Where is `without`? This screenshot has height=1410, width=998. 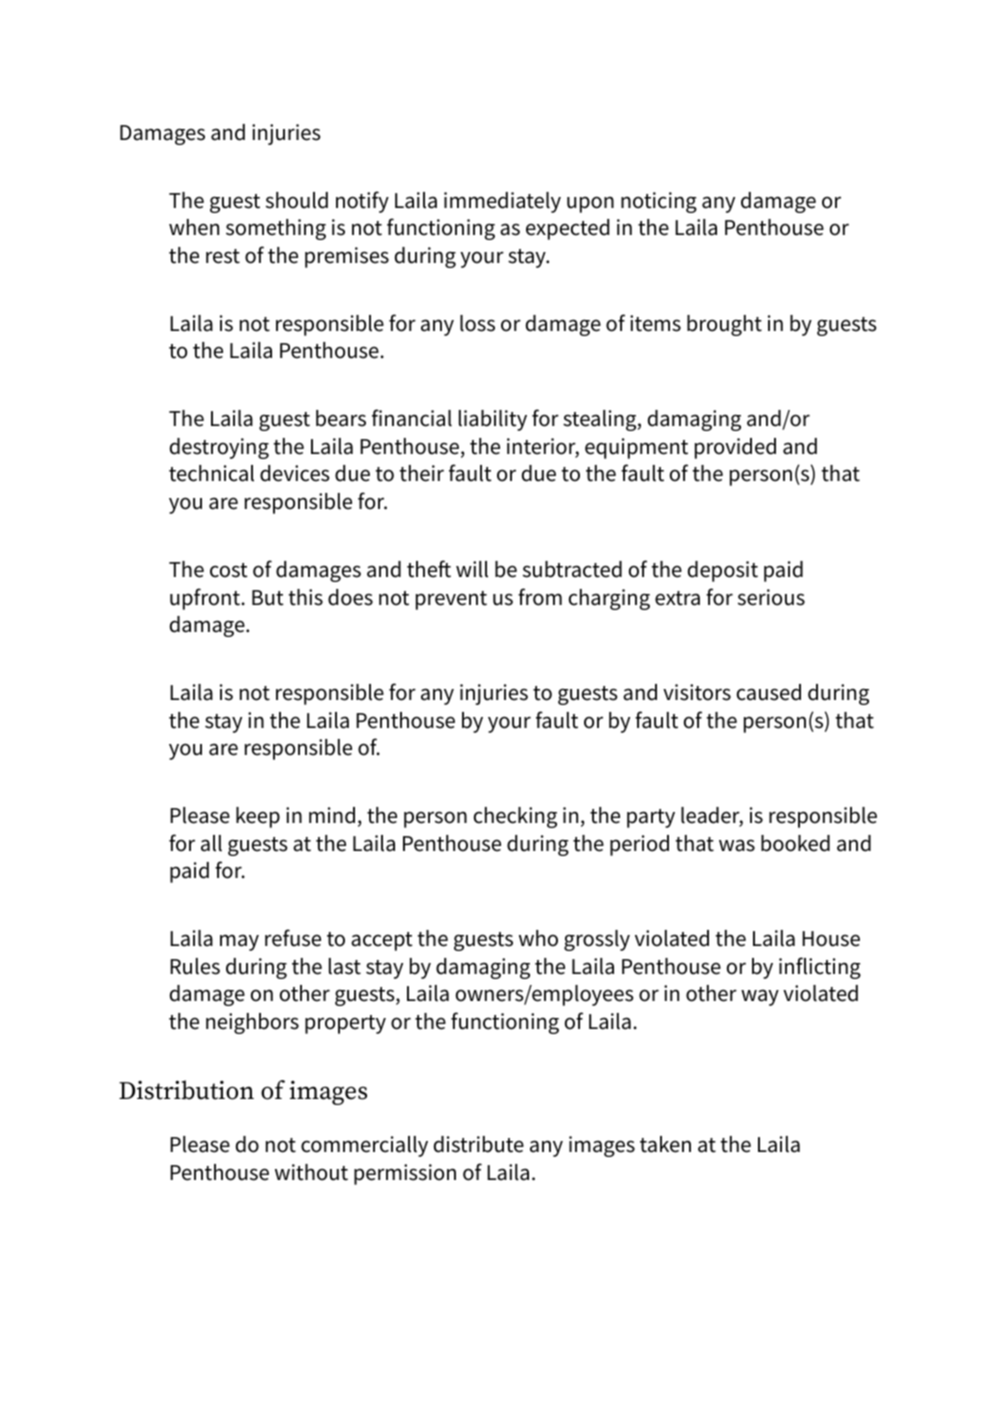 without is located at coordinates (311, 1172).
